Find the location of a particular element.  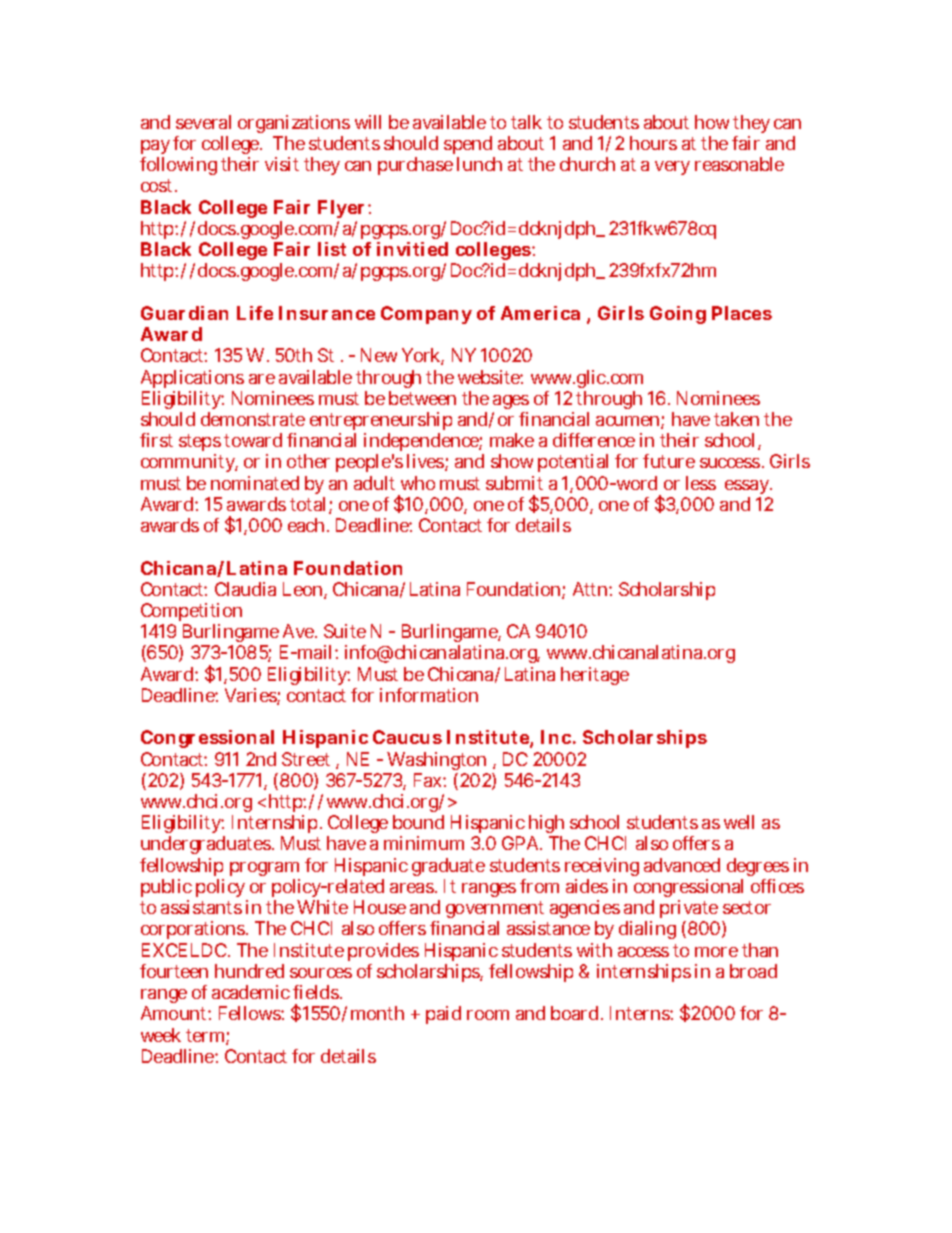

submit is located at coordinates (514, 483).
